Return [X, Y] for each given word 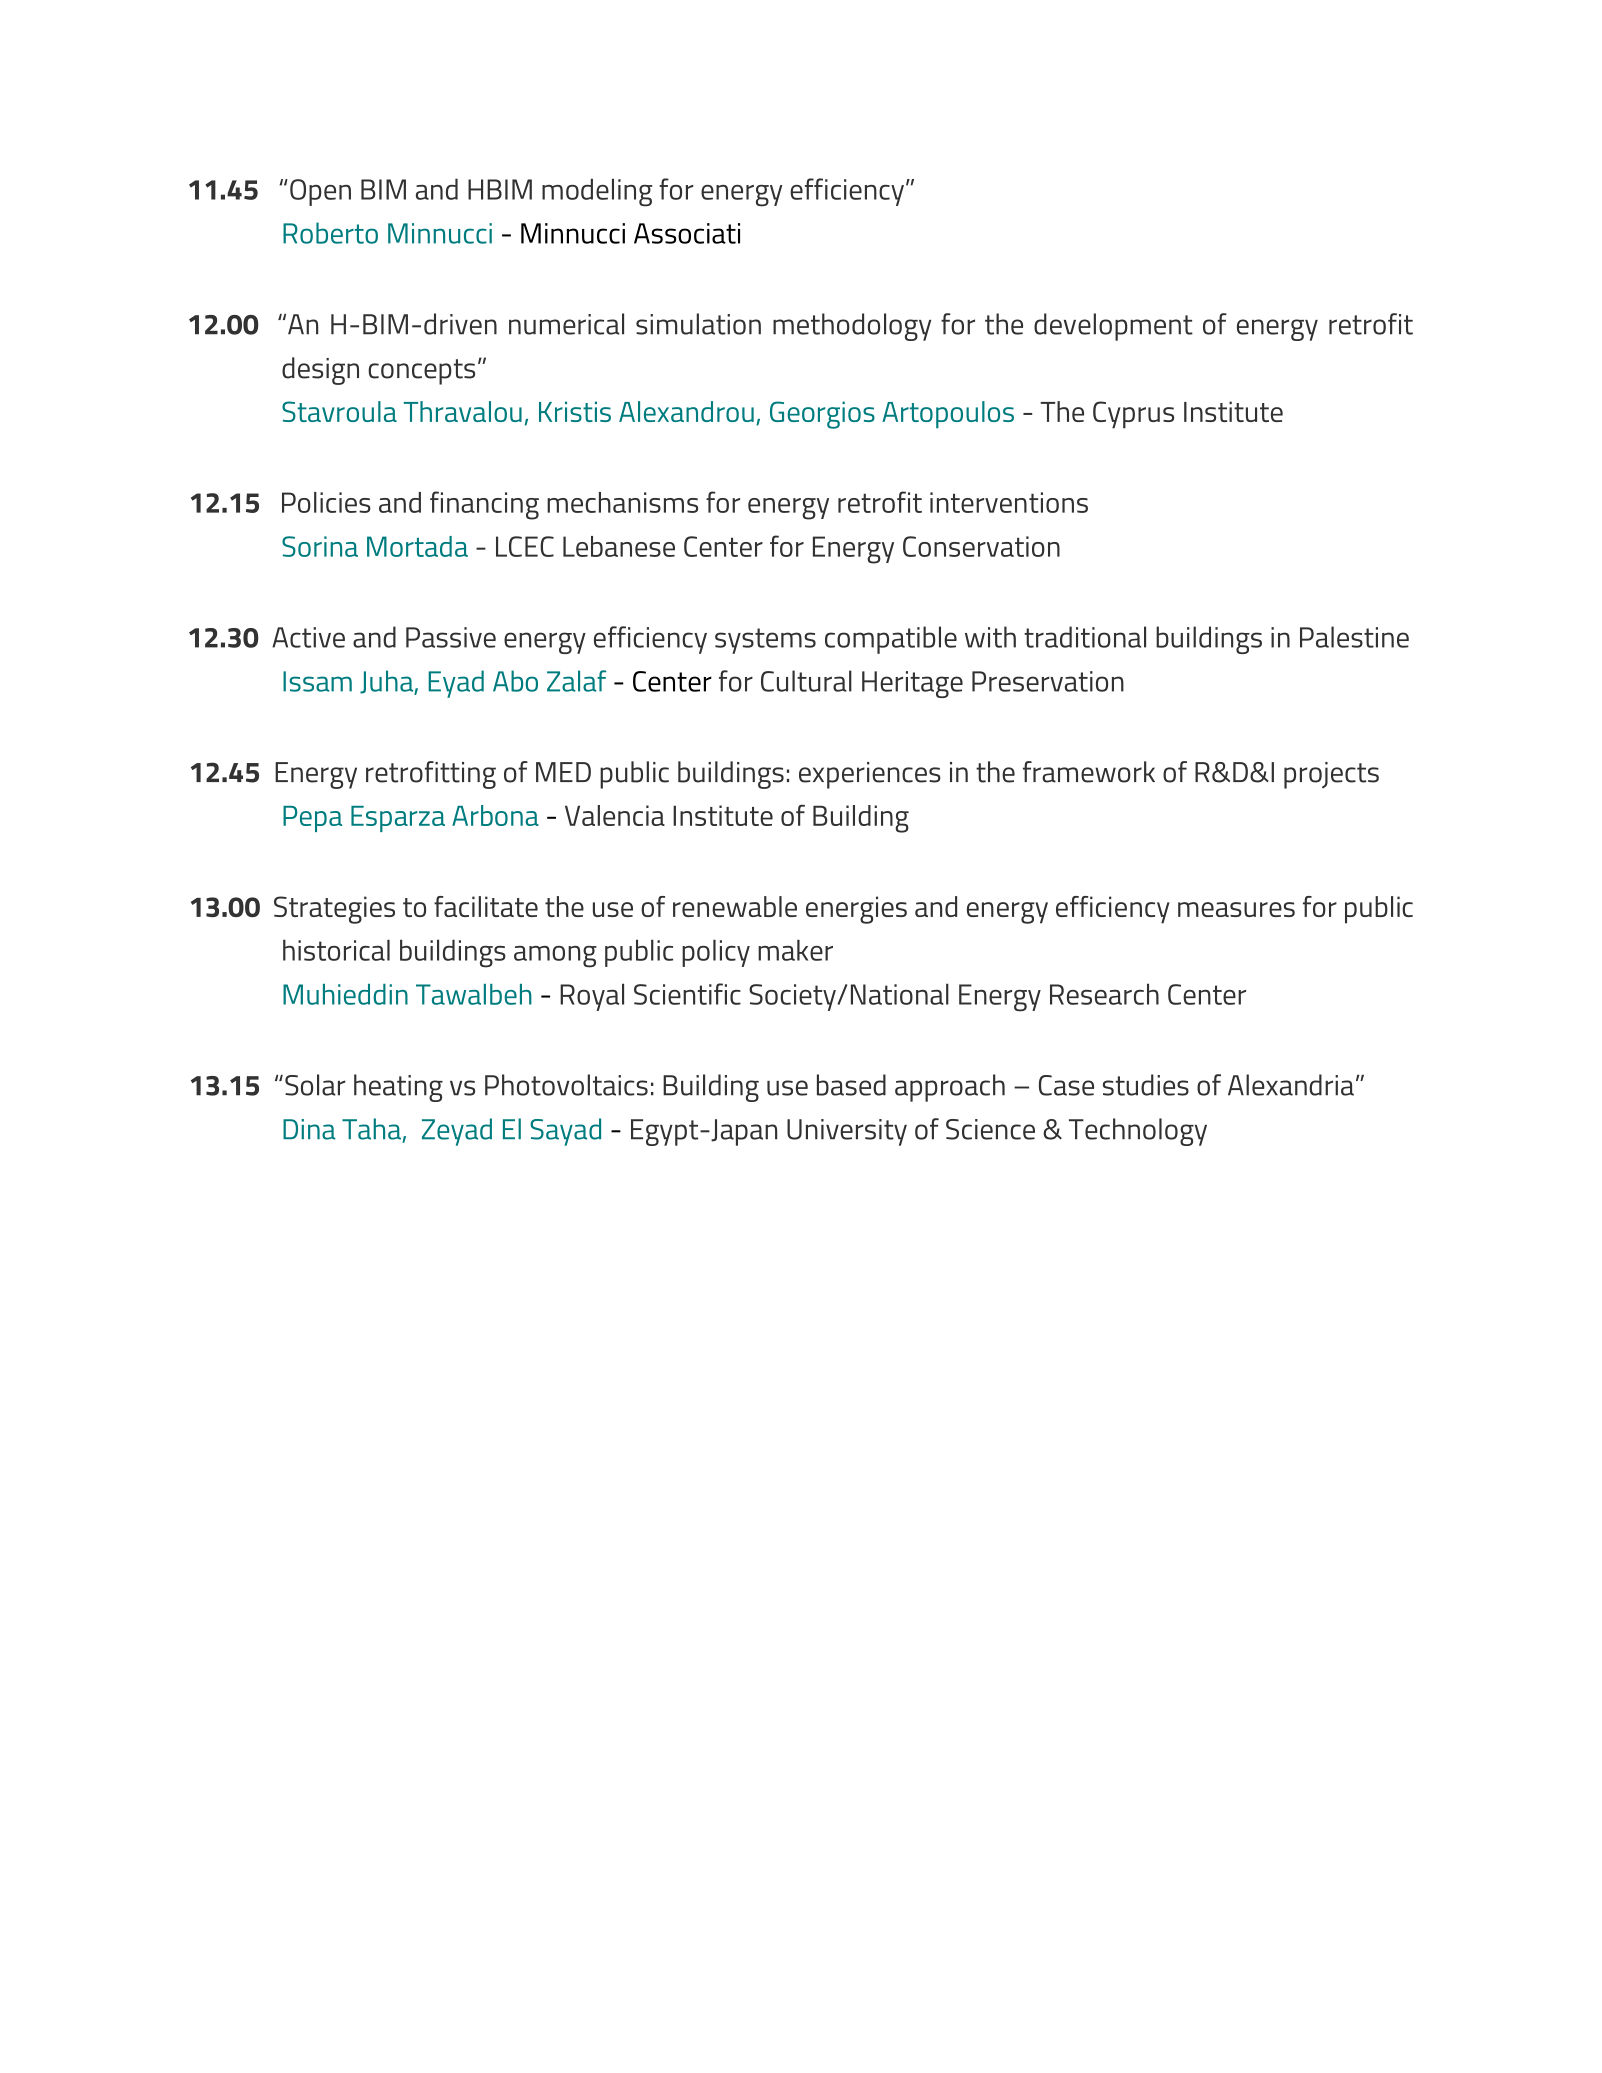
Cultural [806, 681]
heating [398, 1088]
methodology [852, 327]
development [1113, 327]
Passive [451, 637]
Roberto [330, 233]
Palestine [1354, 637]
